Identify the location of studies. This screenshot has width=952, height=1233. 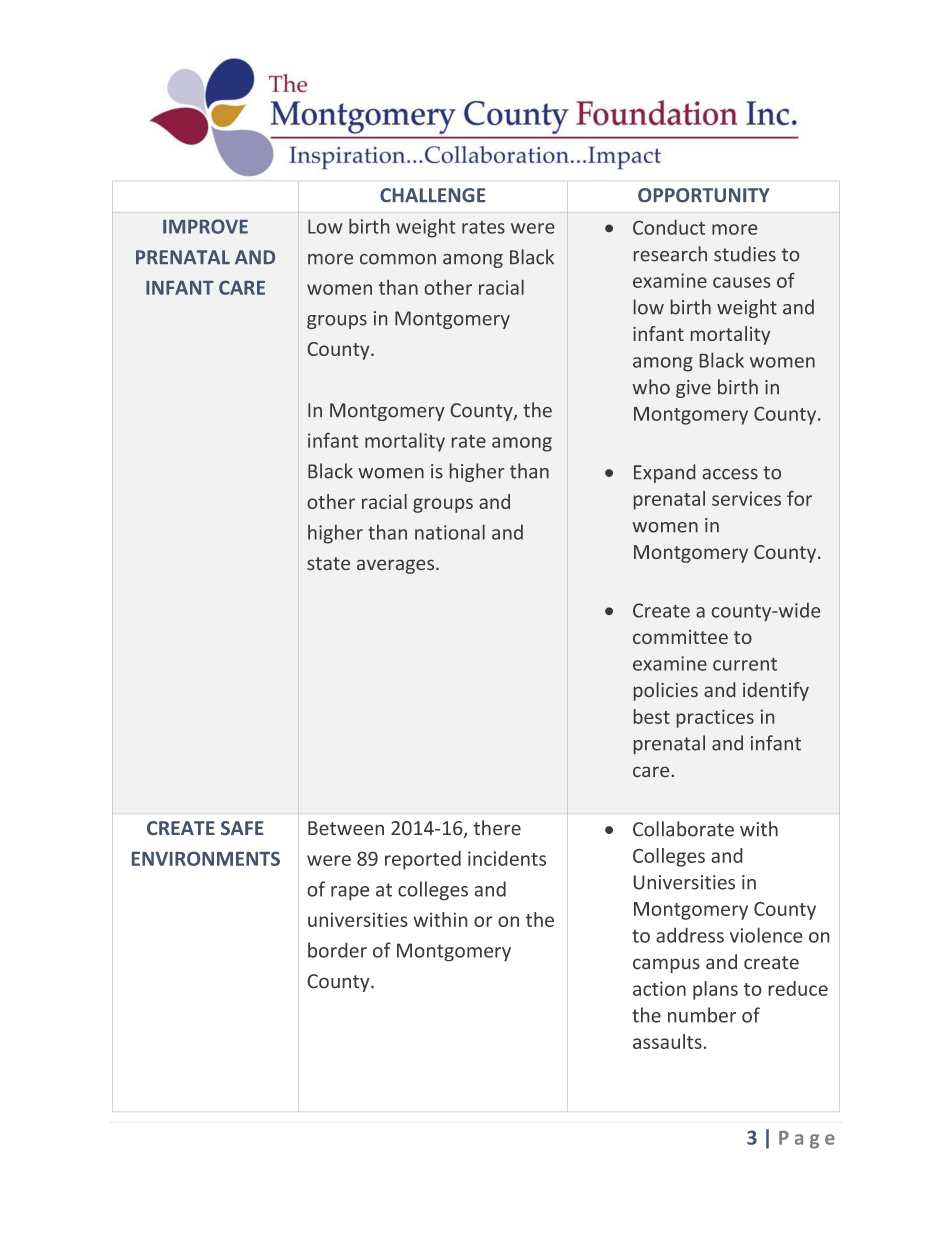
(745, 254).
